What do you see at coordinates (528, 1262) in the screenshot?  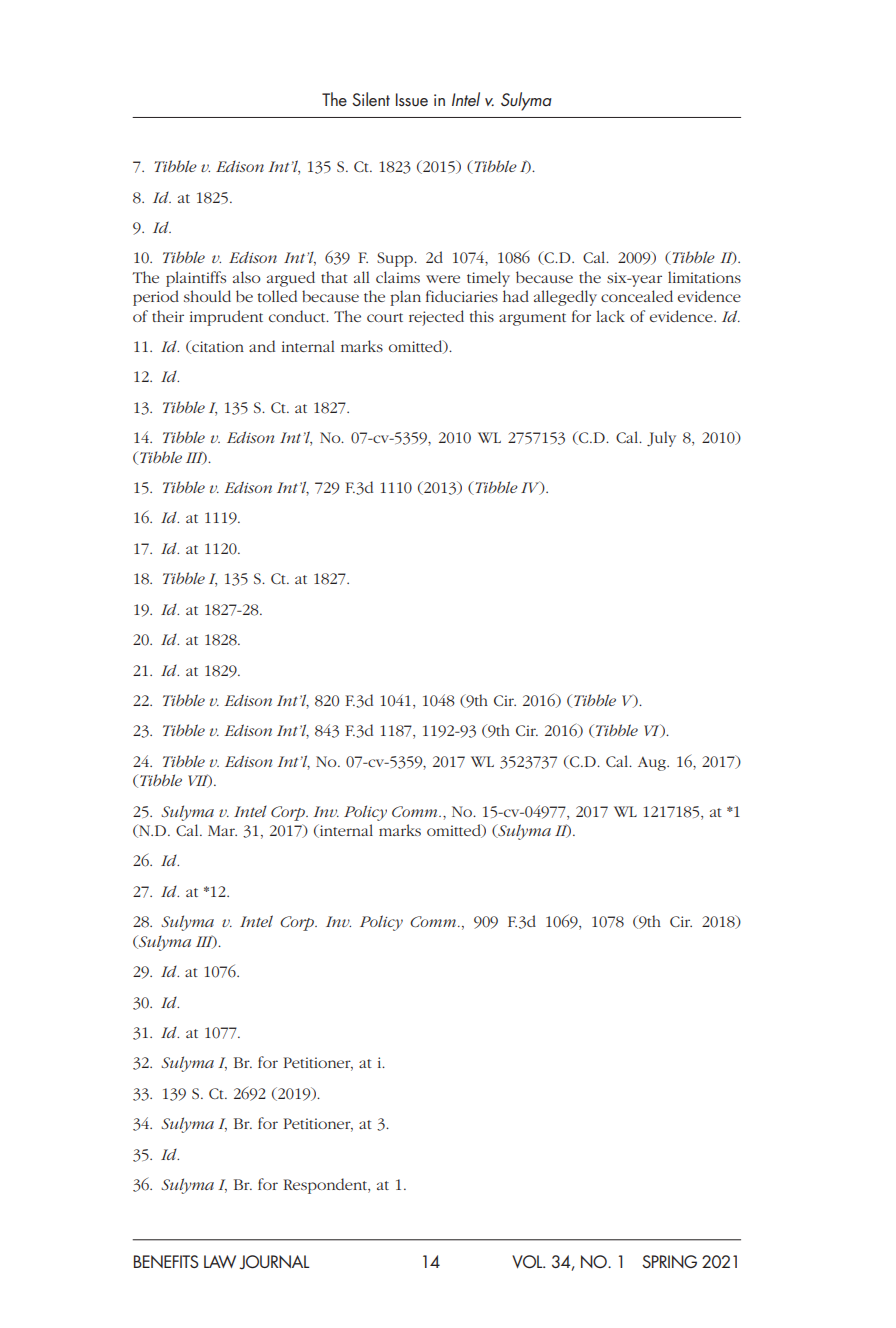 I see `VOL` at bounding box center [528, 1262].
